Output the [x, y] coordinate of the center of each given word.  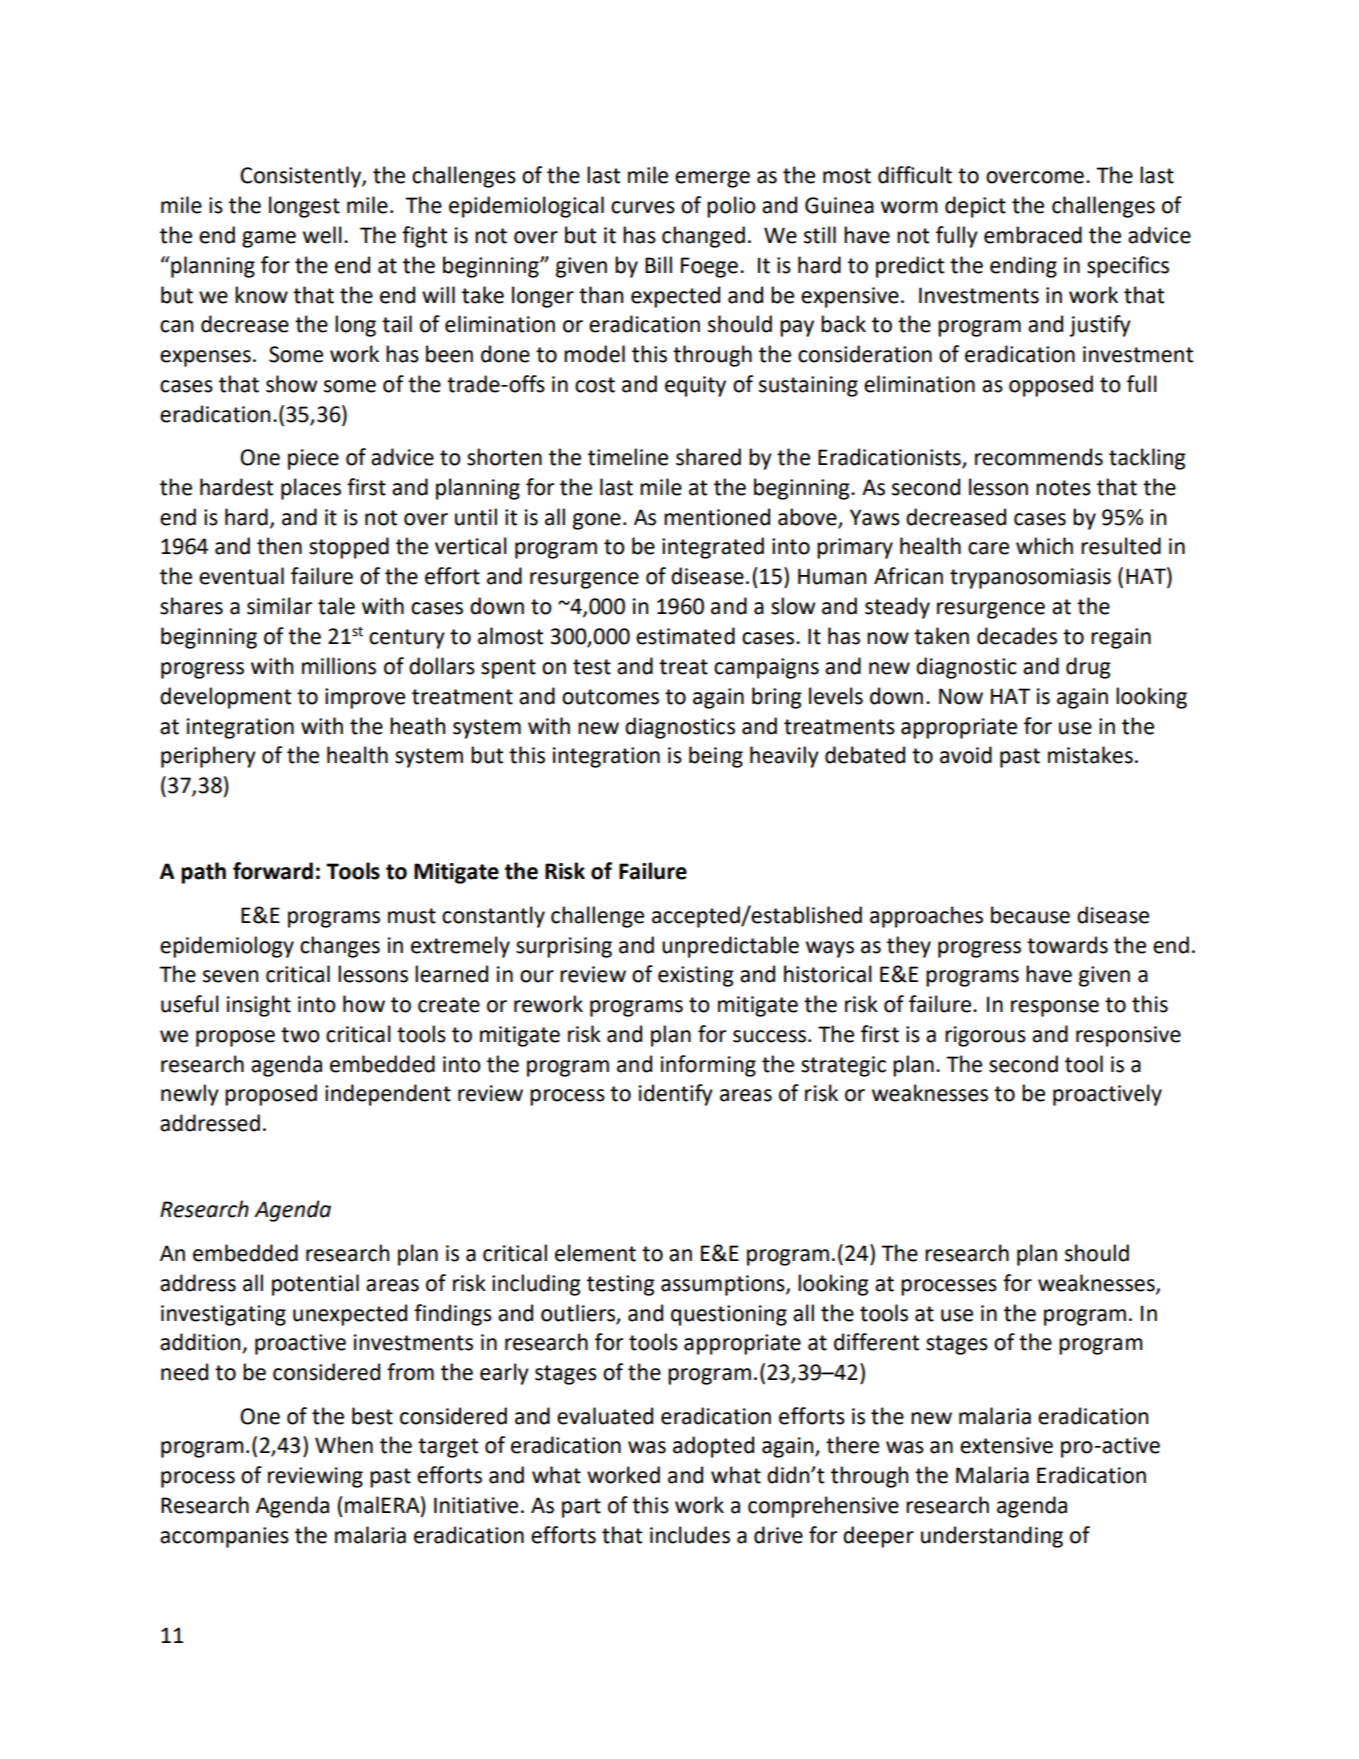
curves [643, 207]
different [876, 1342]
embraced [1033, 235]
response [1055, 1008]
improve [365, 698]
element [595, 1253]
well [322, 235]
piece [313, 459]
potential [315, 1285]
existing [696, 976]
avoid [966, 755]
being [716, 757]
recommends [1039, 457]
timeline [628, 457]
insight [259, 1006]
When [344, 1445]
